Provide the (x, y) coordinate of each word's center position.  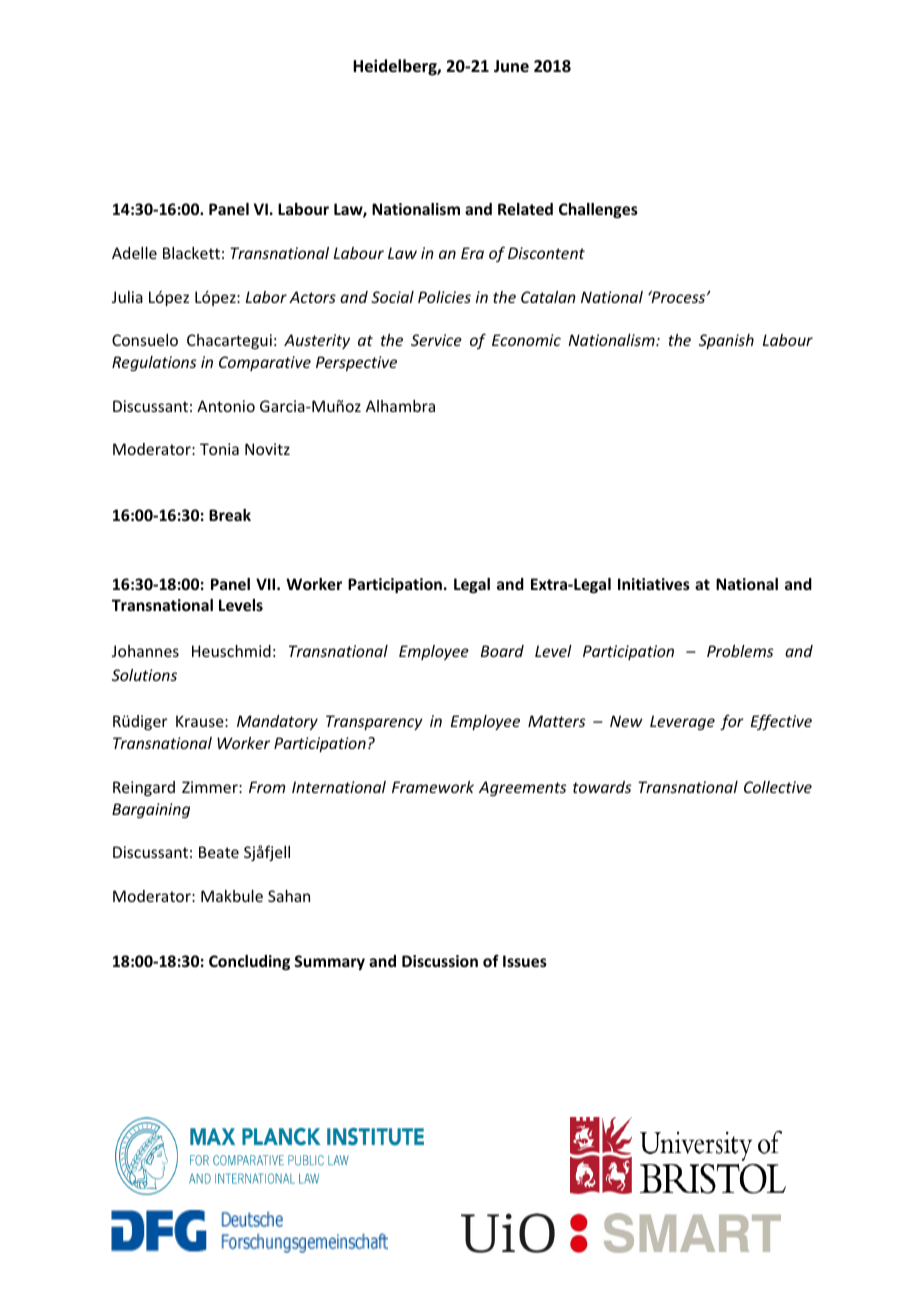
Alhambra (400, 406)
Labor (266, 297)
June (511, 66)
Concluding (249, 962)
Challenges (598, 210)
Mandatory (277, 722)
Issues (525, 961)
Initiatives (654, 584)
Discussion (440, 961)
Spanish (726, 341)
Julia (127, 297)
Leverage (682, 722)
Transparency (374, 722)
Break (230, 515)
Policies (444, 297)
